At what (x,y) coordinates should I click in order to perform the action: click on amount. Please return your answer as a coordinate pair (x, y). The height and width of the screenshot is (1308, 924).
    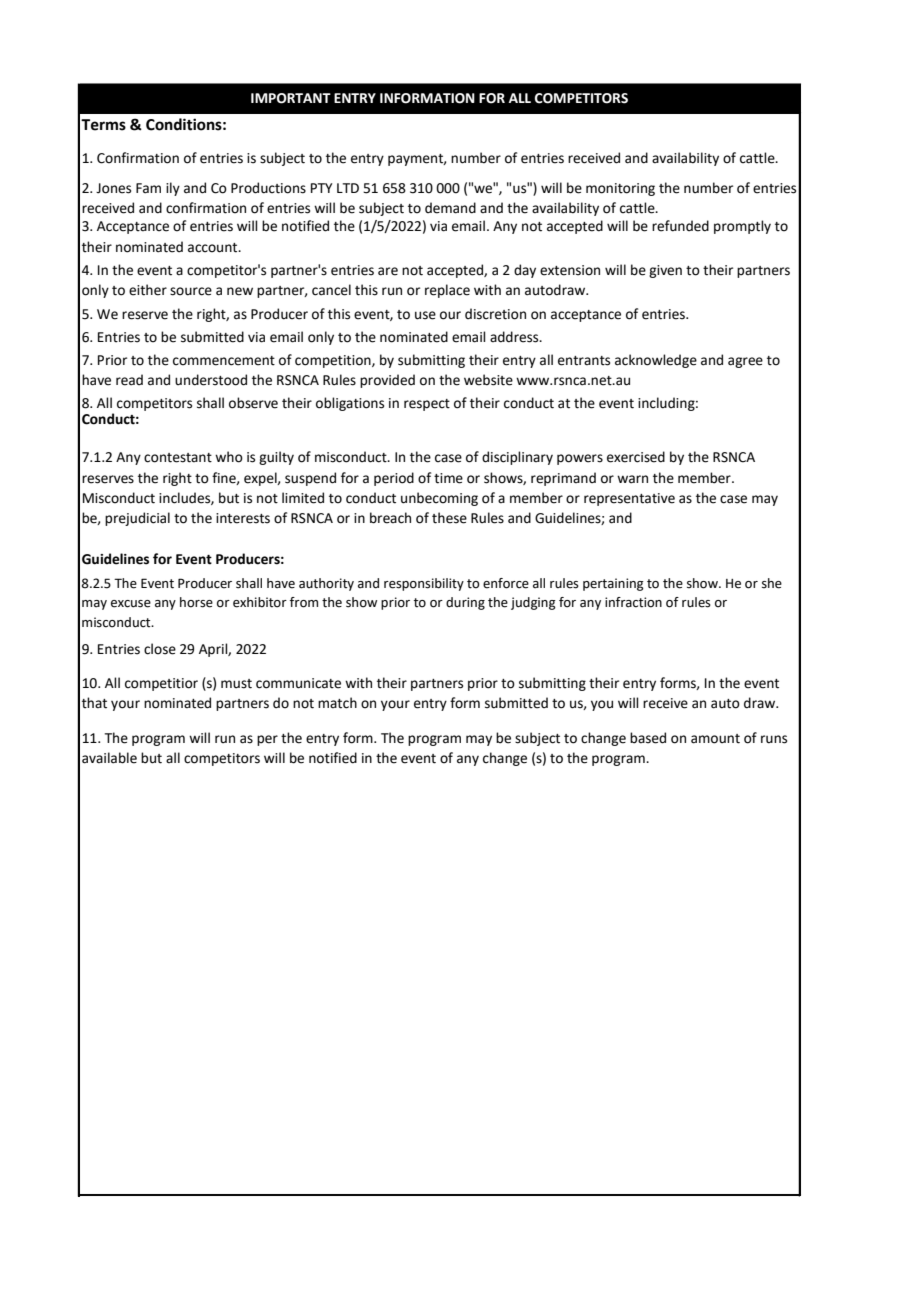
    Looking at the image, I should click on (715, 739).
